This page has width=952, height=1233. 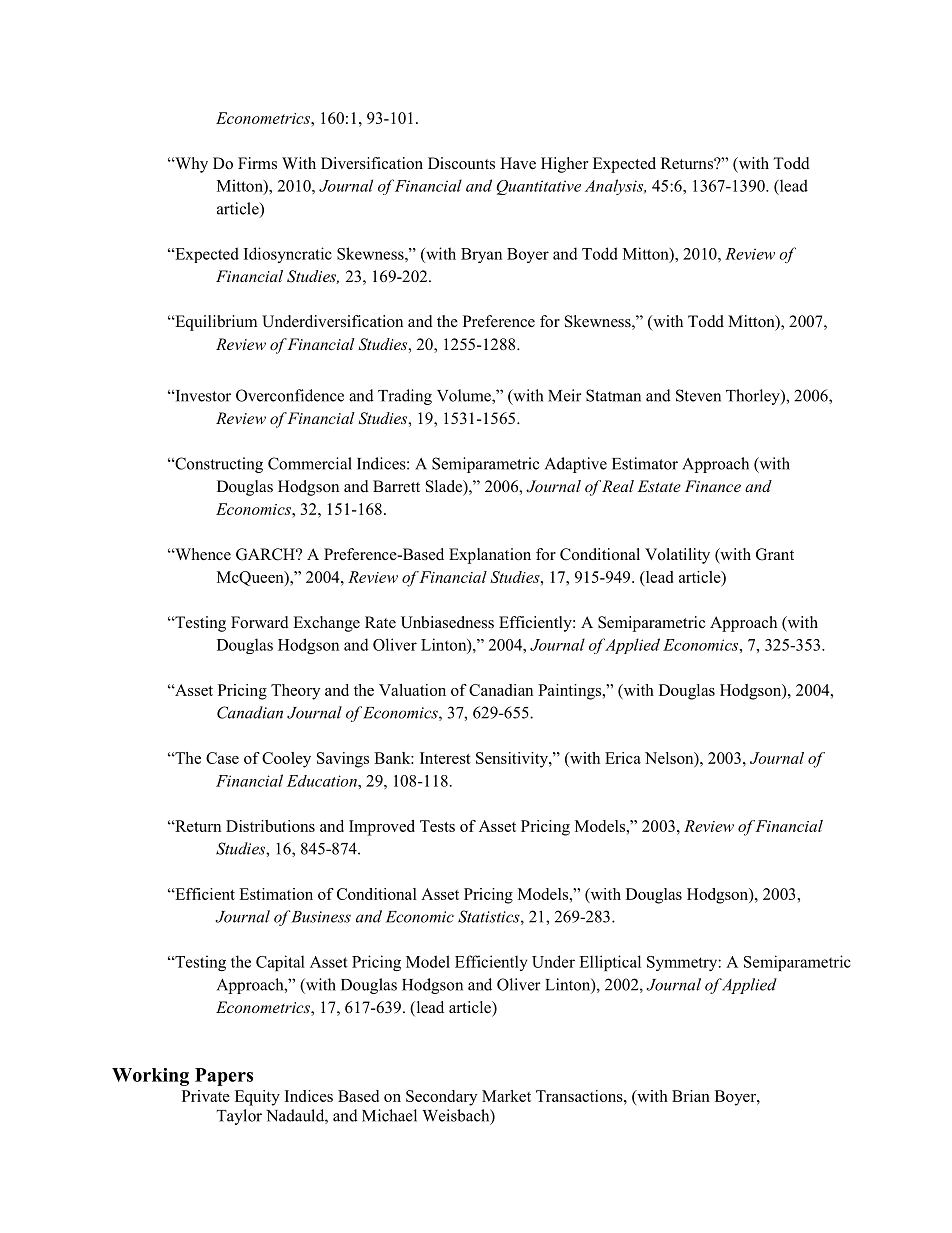 What do you see at coordinates (441, 1098) in the page?
I see `Secondary` at bounding box center [441, 1098].
